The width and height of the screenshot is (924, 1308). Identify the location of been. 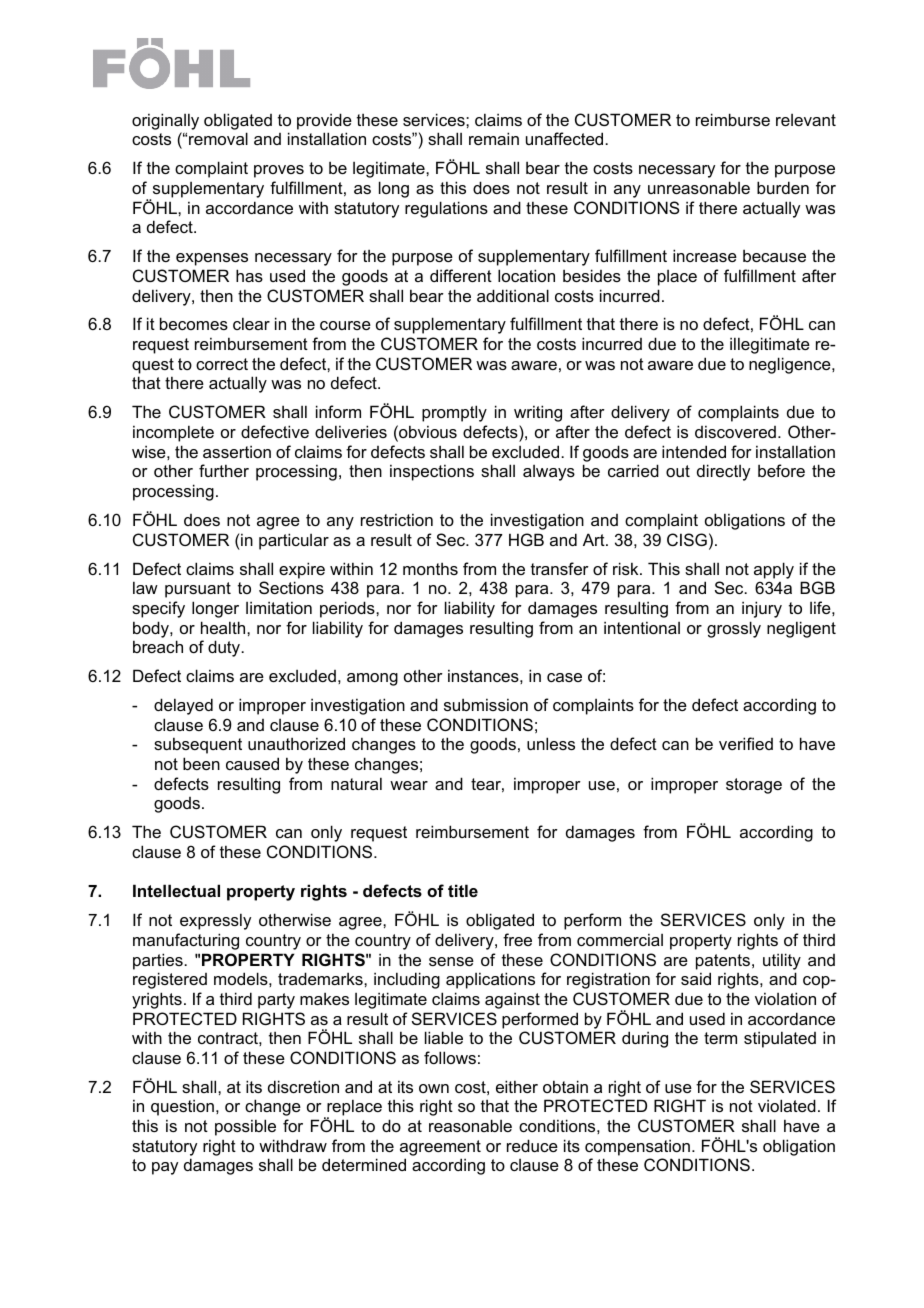
(201, 763).
